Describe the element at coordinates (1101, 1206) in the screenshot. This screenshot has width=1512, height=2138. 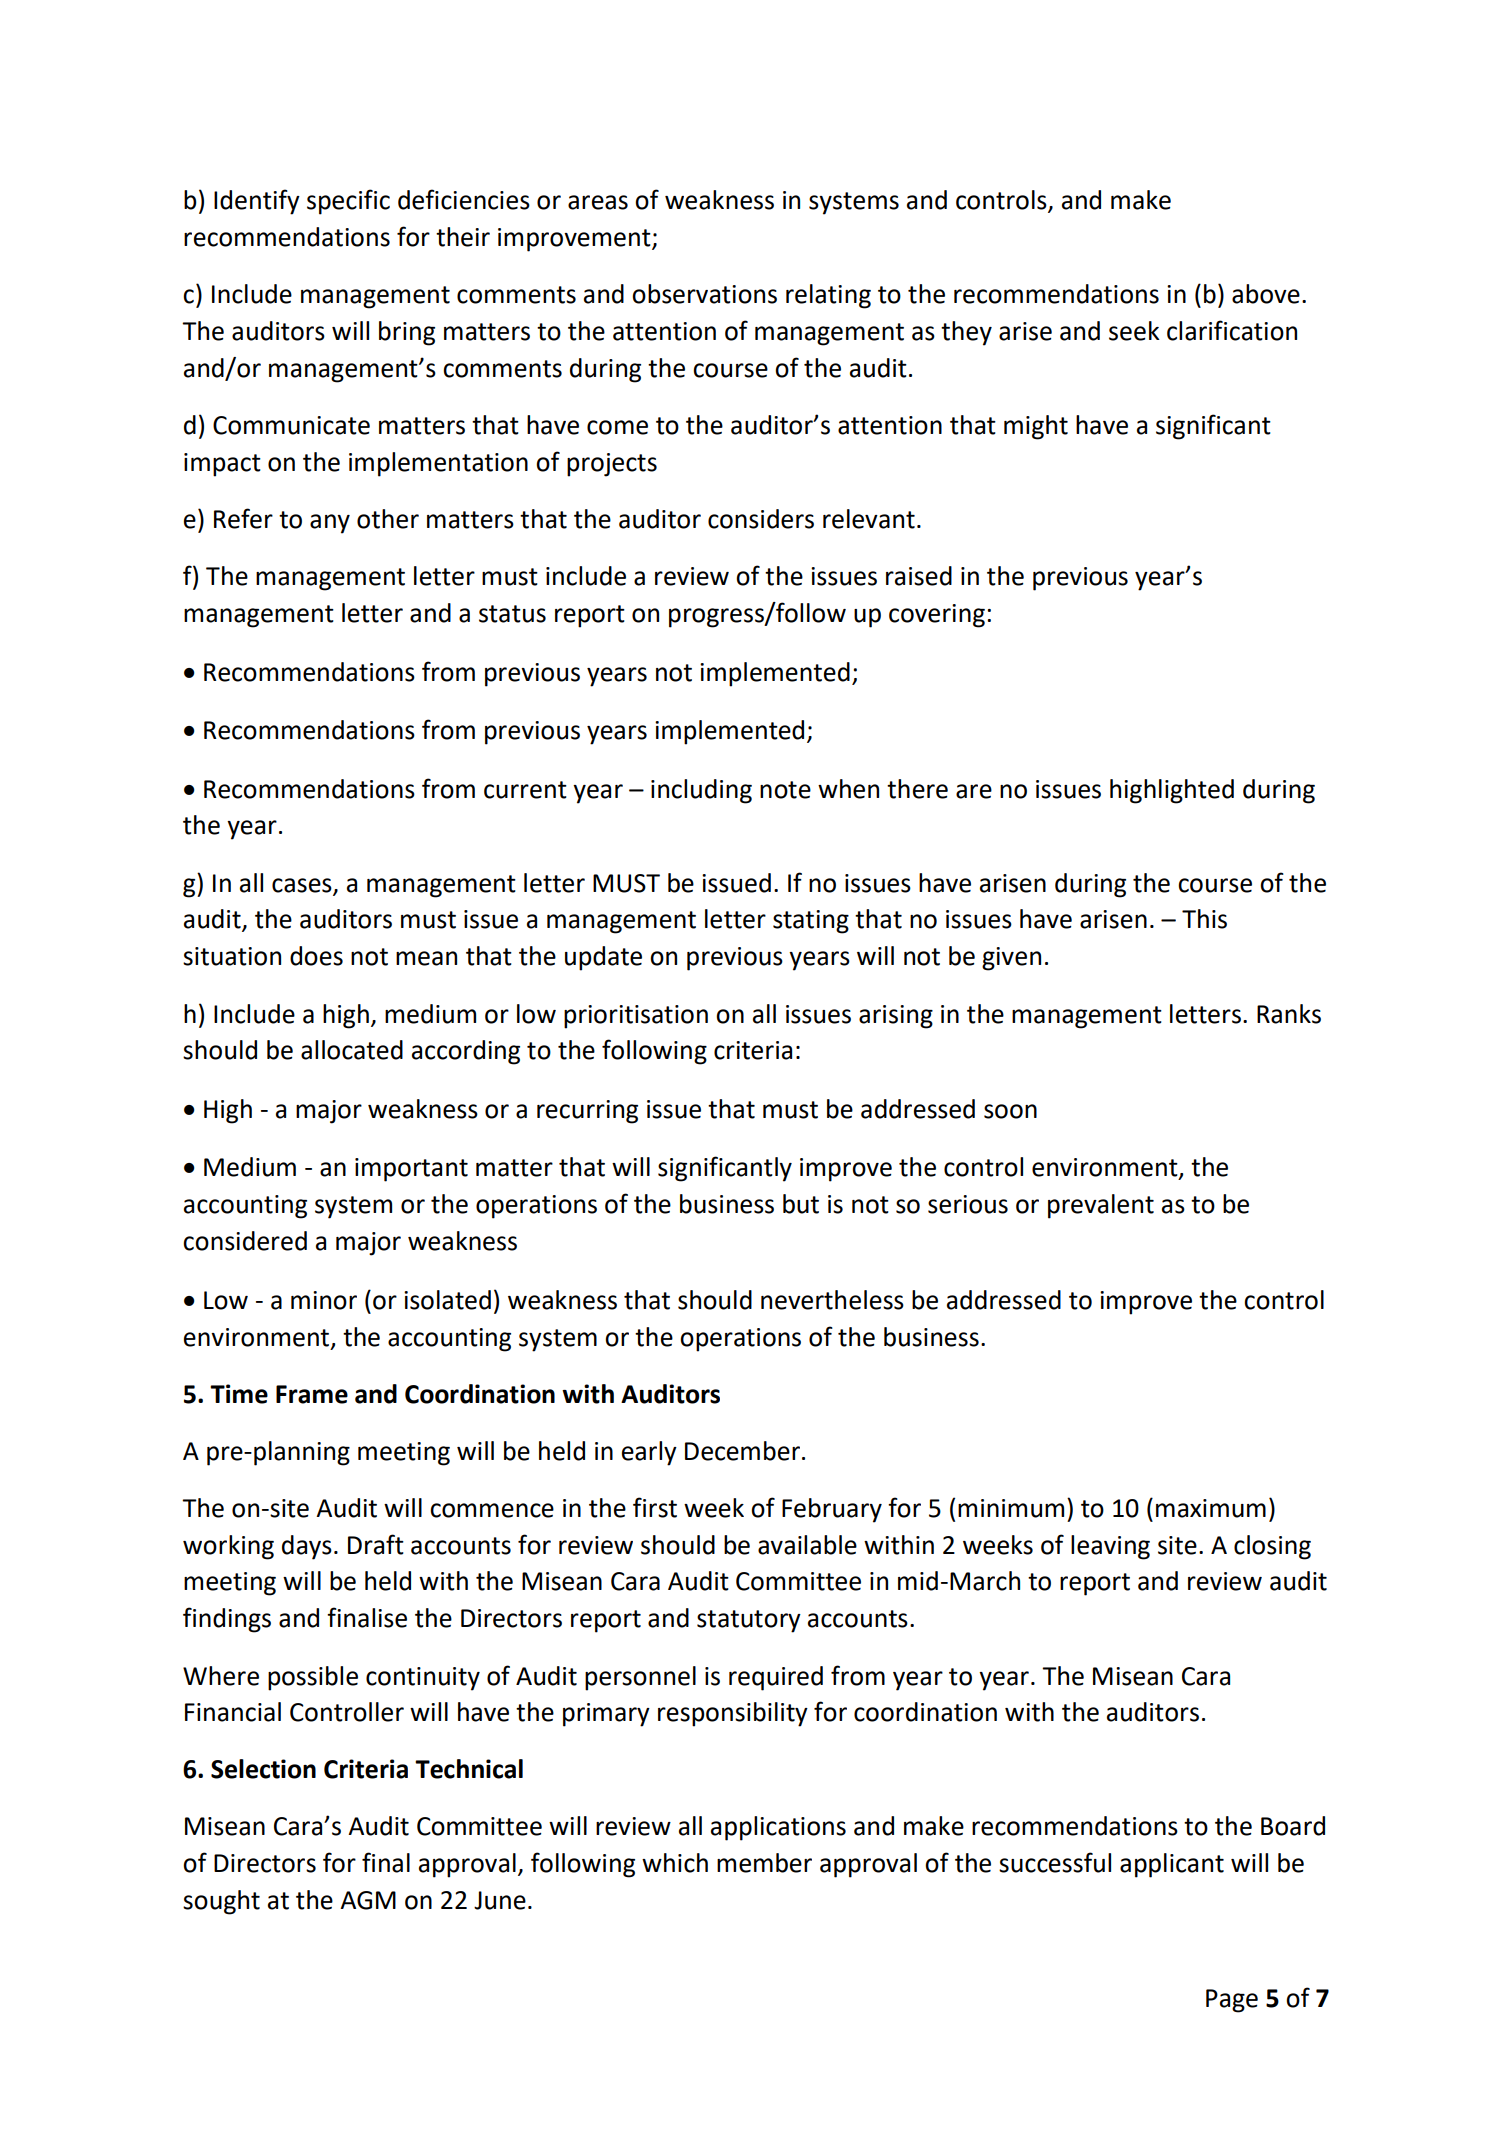
I see `prevalent` at that location.
